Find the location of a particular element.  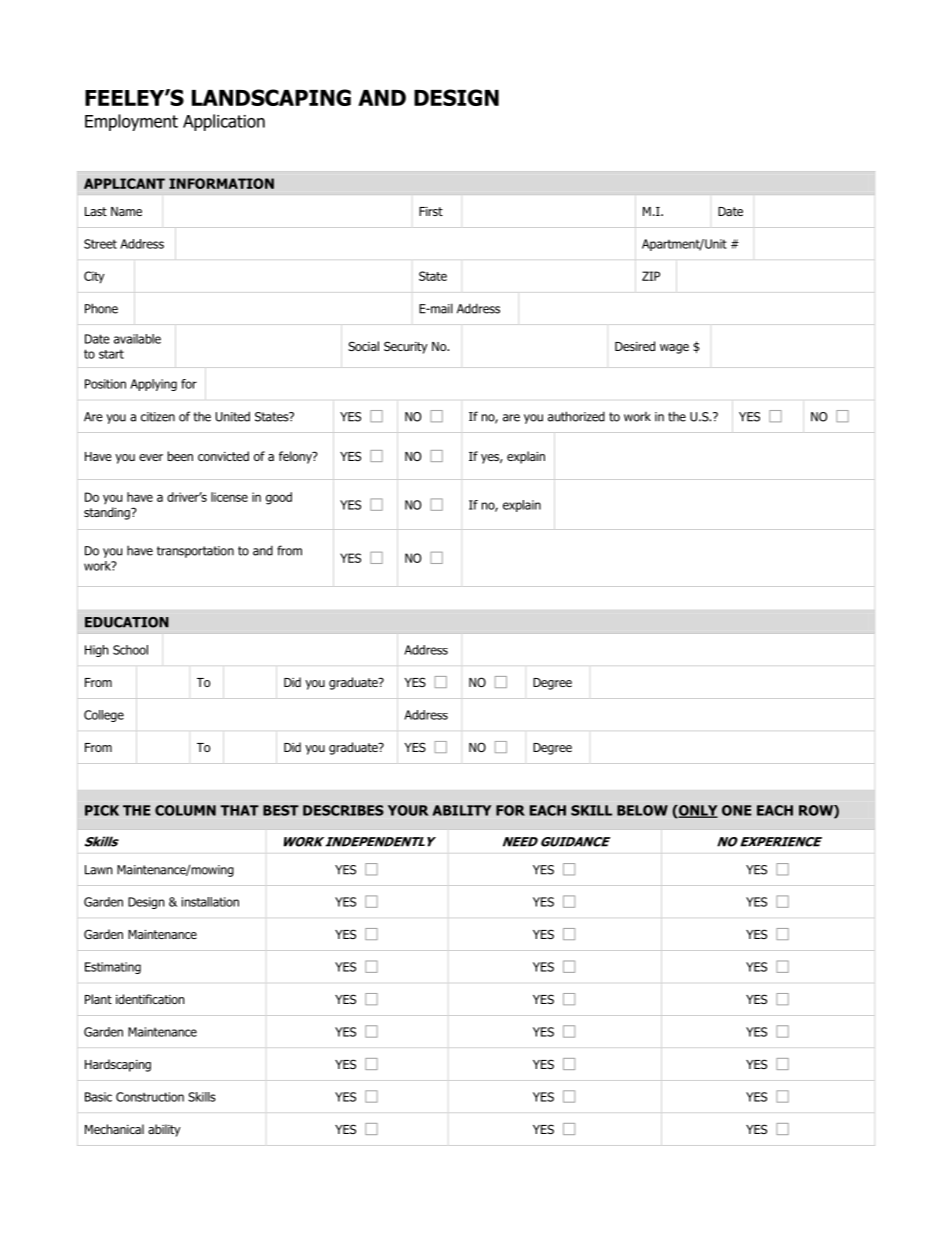

Employment is located at coordinates (131, 122).
